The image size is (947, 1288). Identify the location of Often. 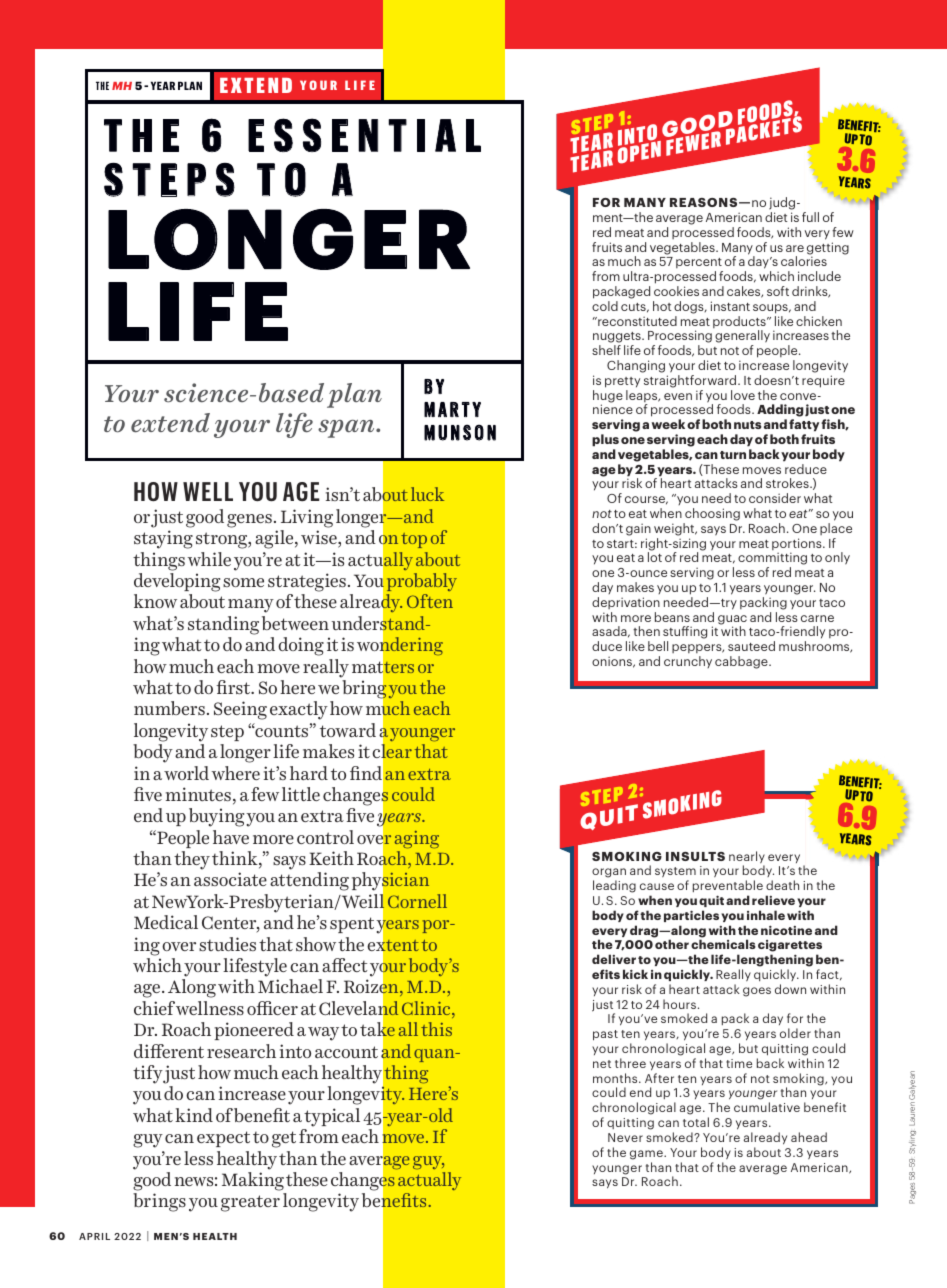
(430, 601).
